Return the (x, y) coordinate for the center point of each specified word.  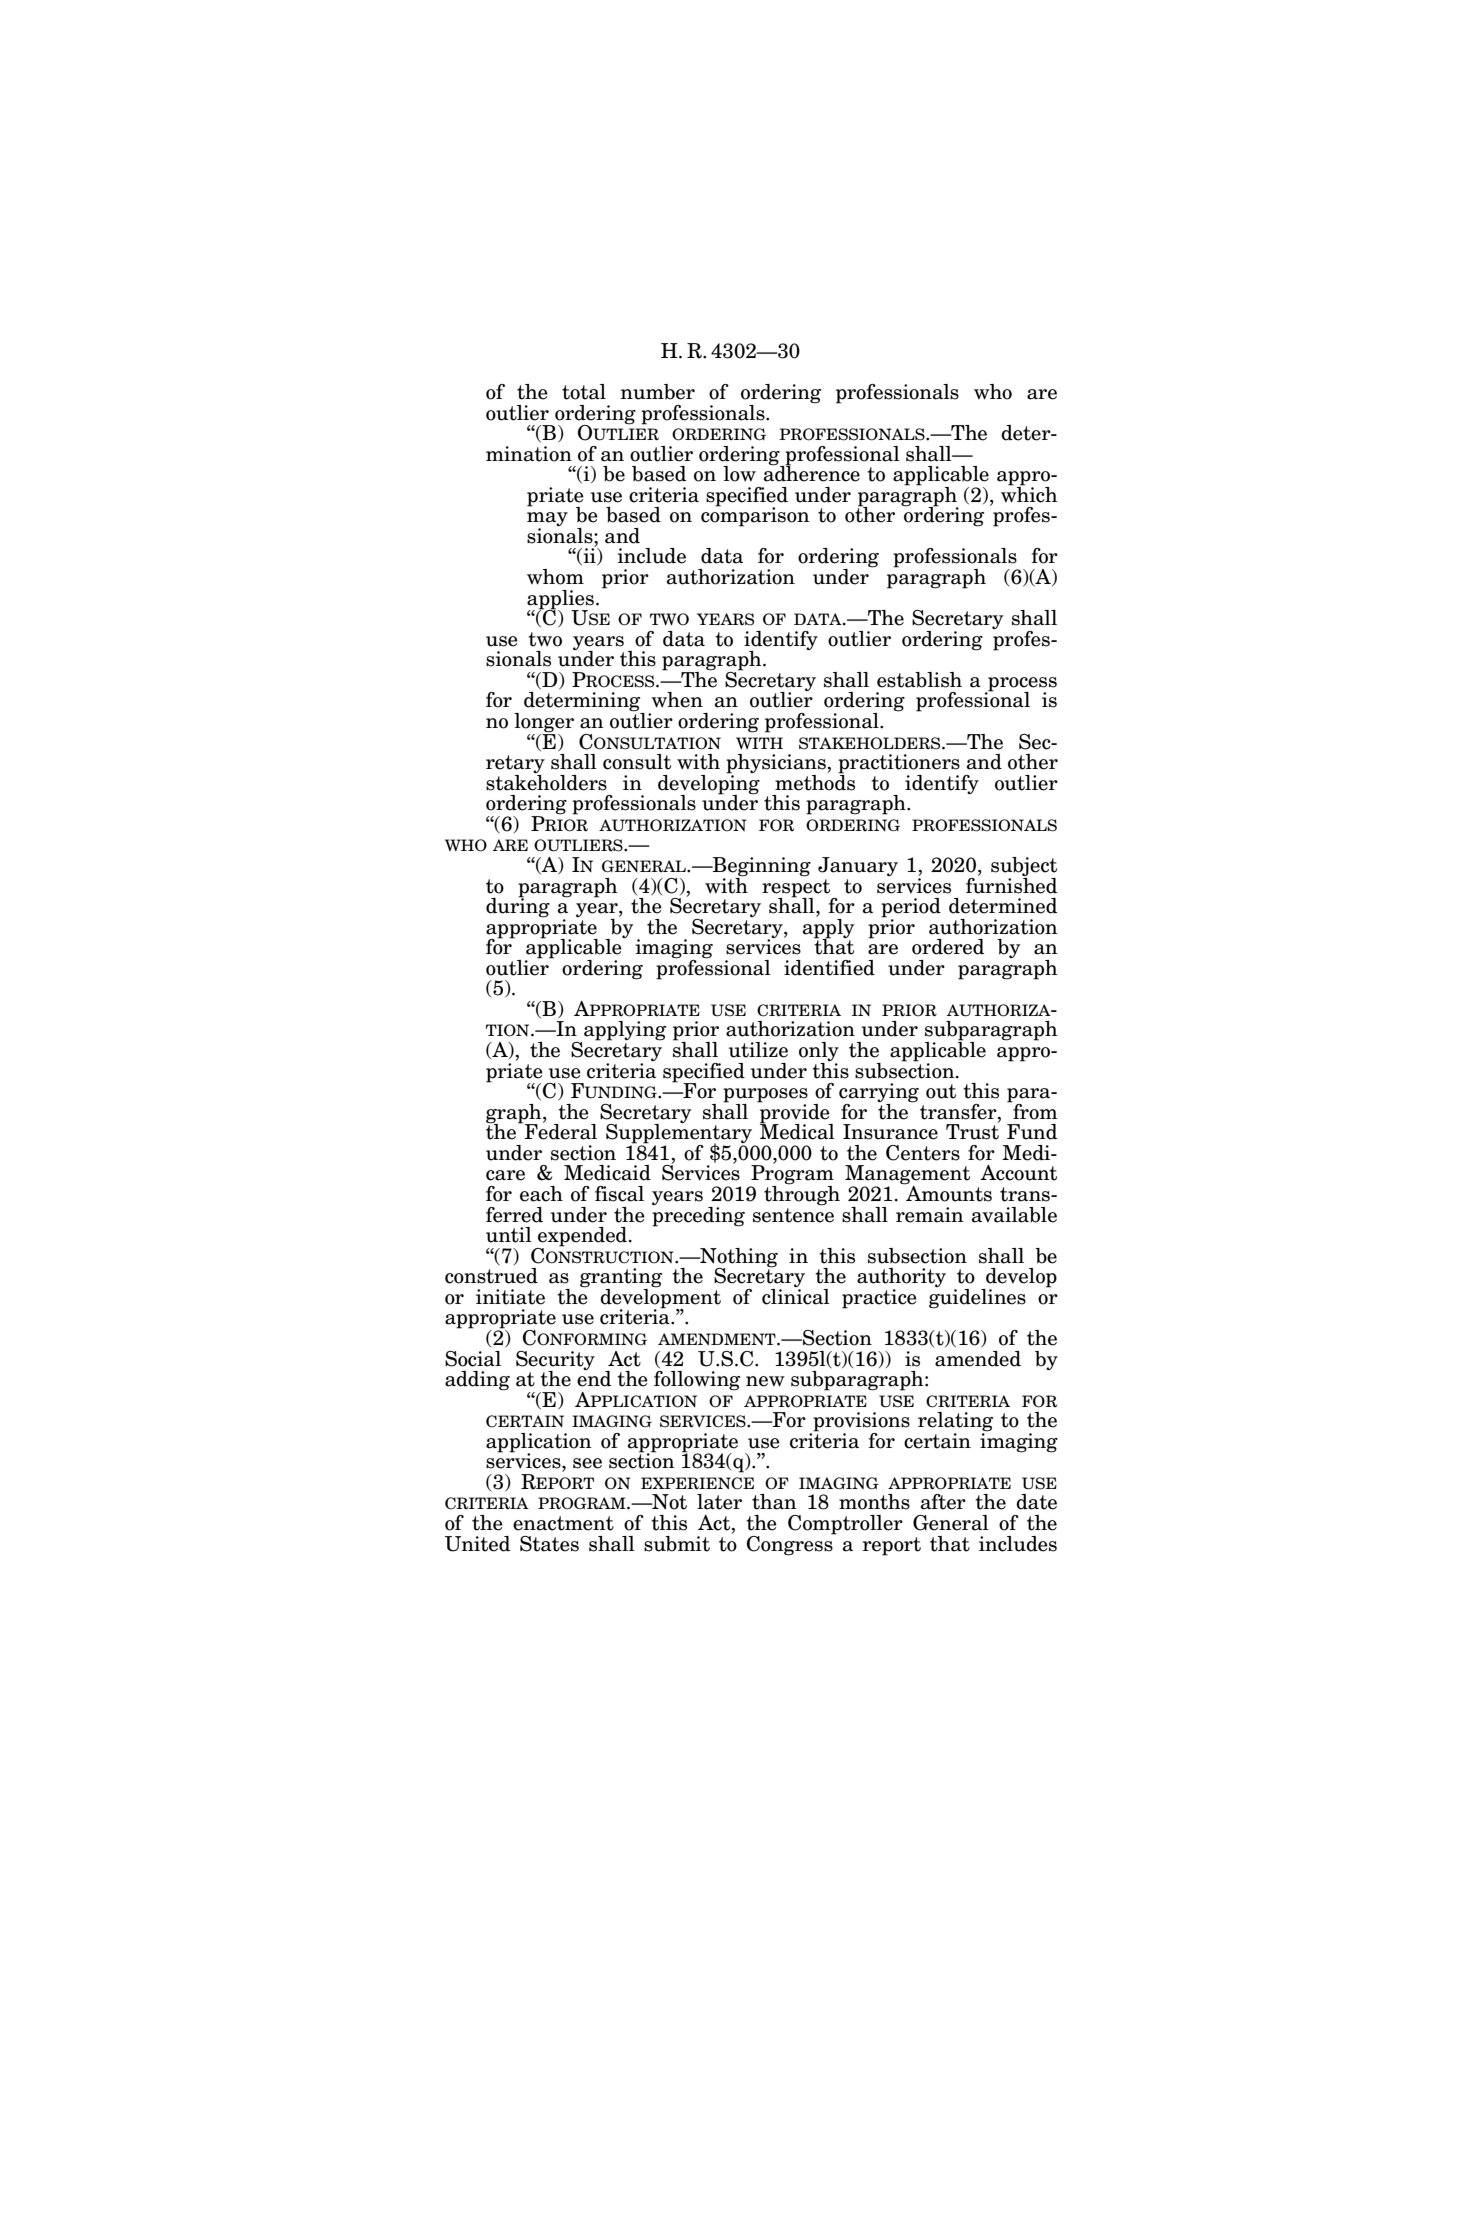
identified (829, 968)
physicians (777, 765)
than (774, 1502)
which (1029, 493)
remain (930, 1215)
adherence (812, 473)
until (509, 1235)
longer (544, 724)
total (584, 392)
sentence (793, 1214)
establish (919, 680)
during (518, 906)
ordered (948, 947)
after (943, 1502)
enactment (563, 1523)
